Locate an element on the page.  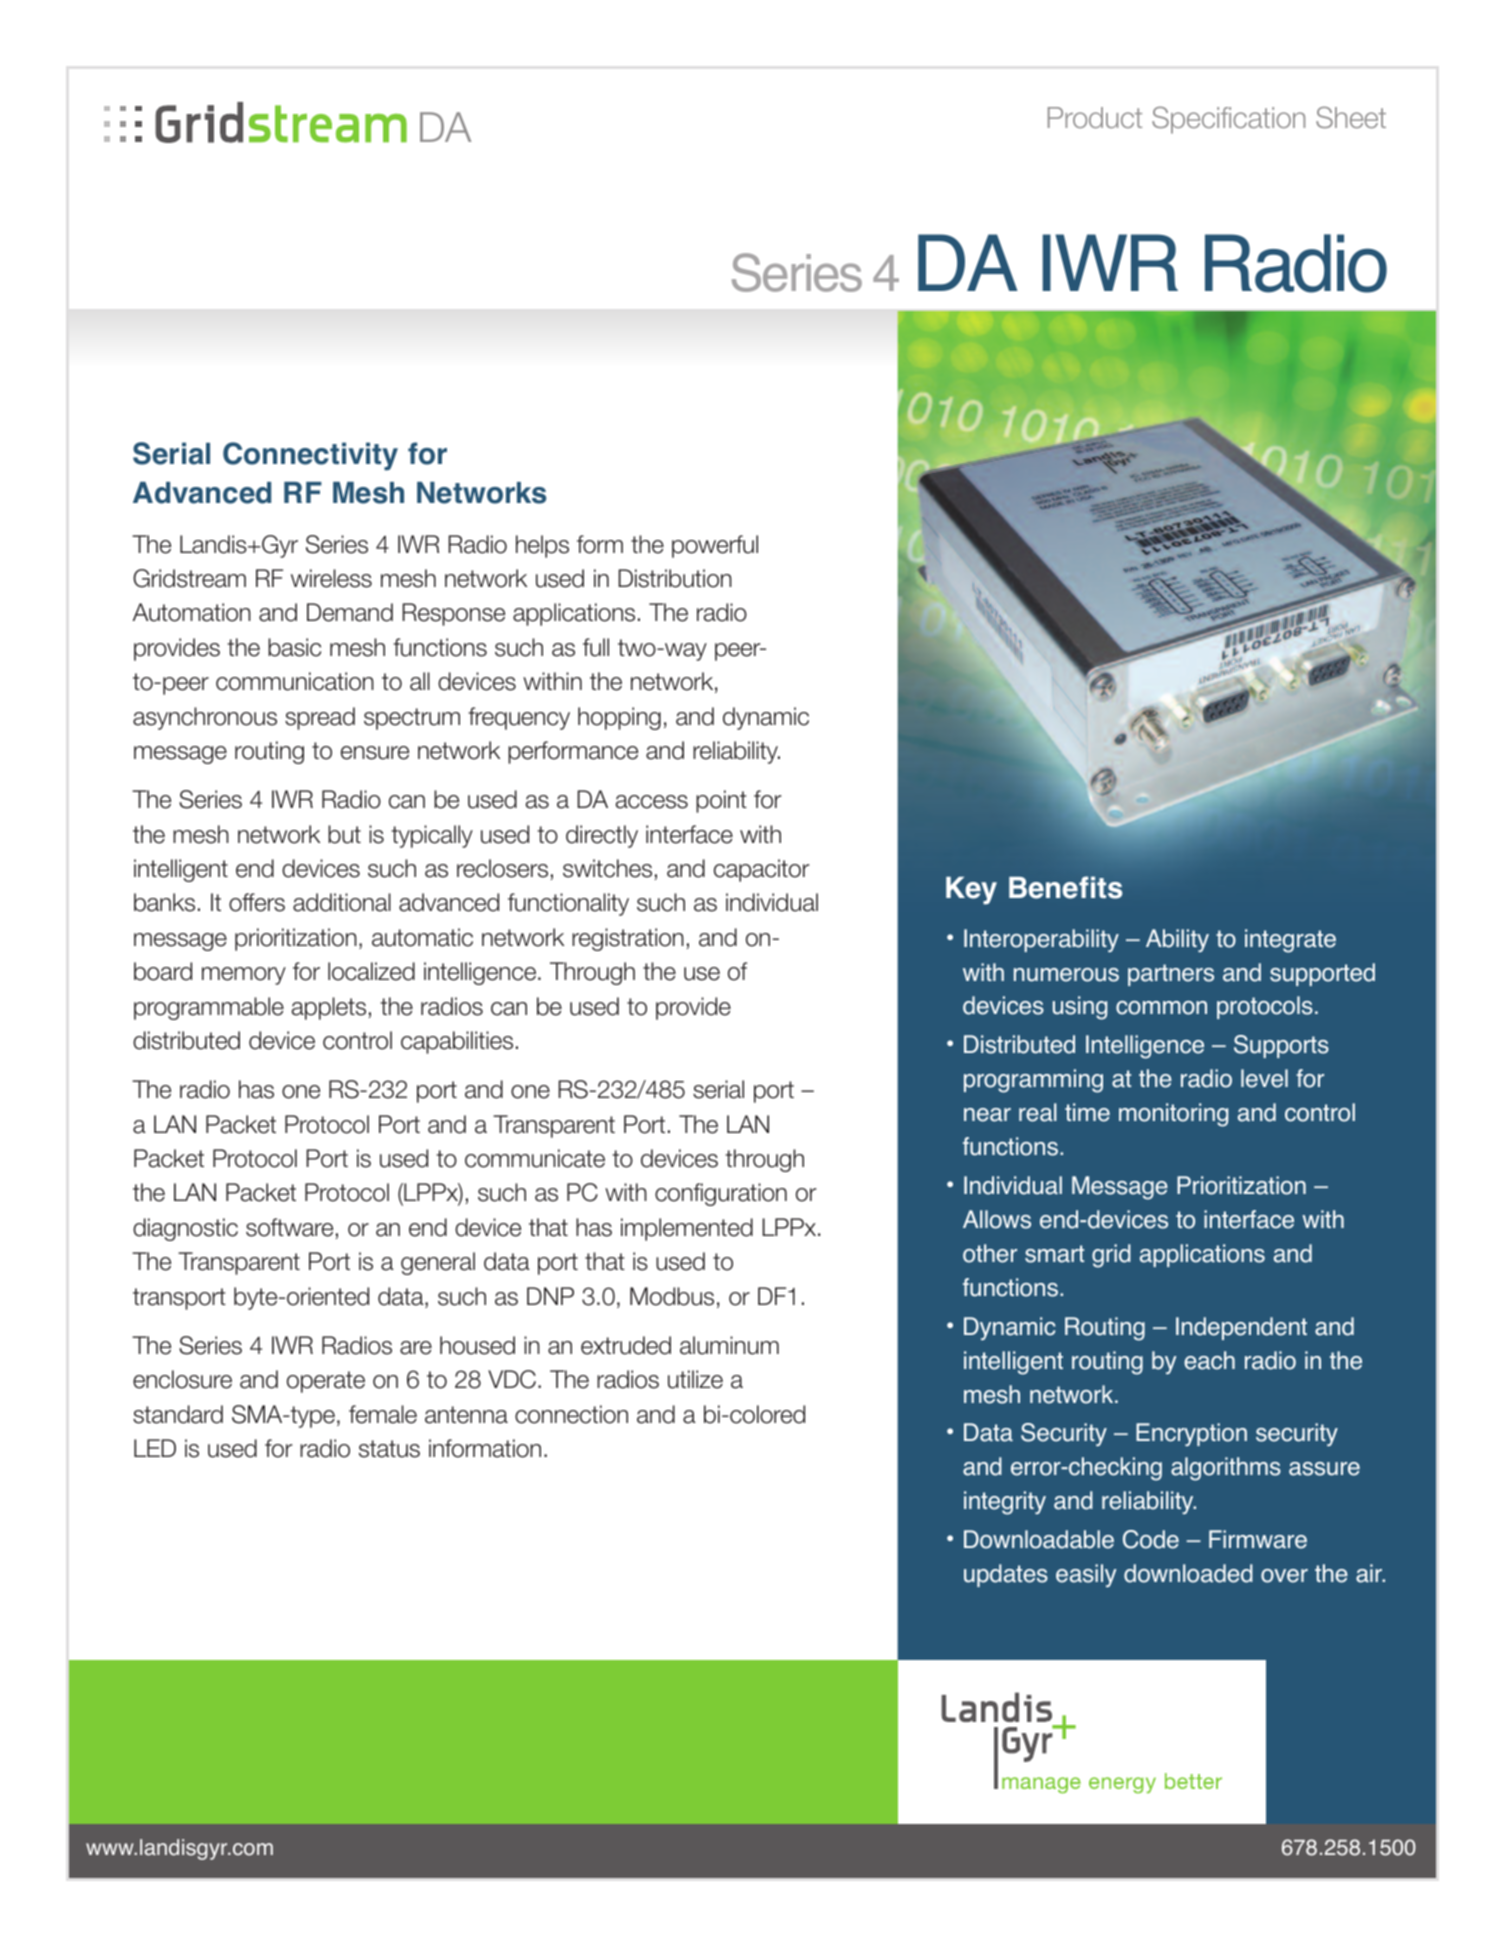
Specification is located at coordinates (1228, 120).
